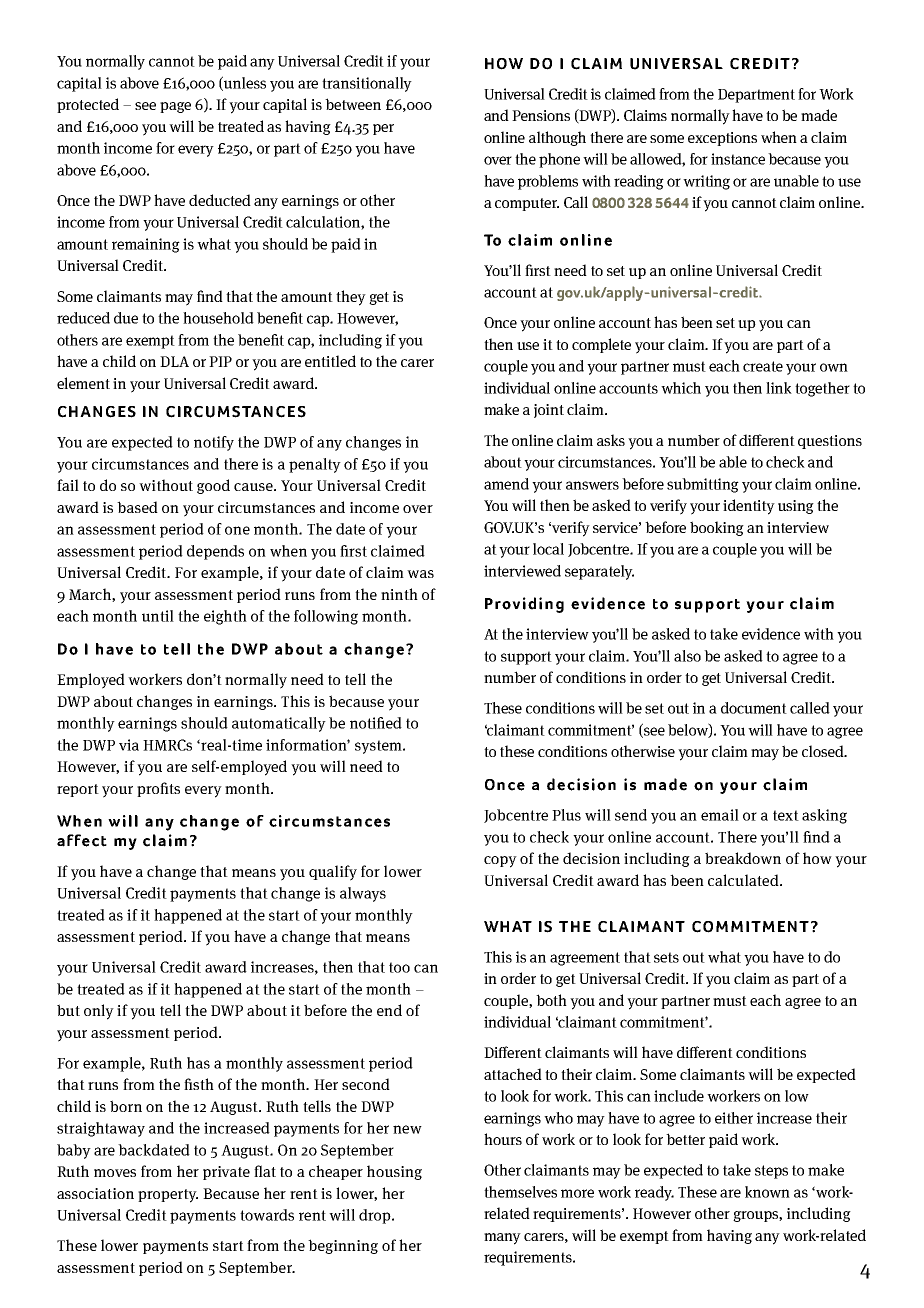 This page has width=924, height=1308. What do you see at coordinates (158, 789) in the page?
I see `profits` at bounding box center [158, 789].
